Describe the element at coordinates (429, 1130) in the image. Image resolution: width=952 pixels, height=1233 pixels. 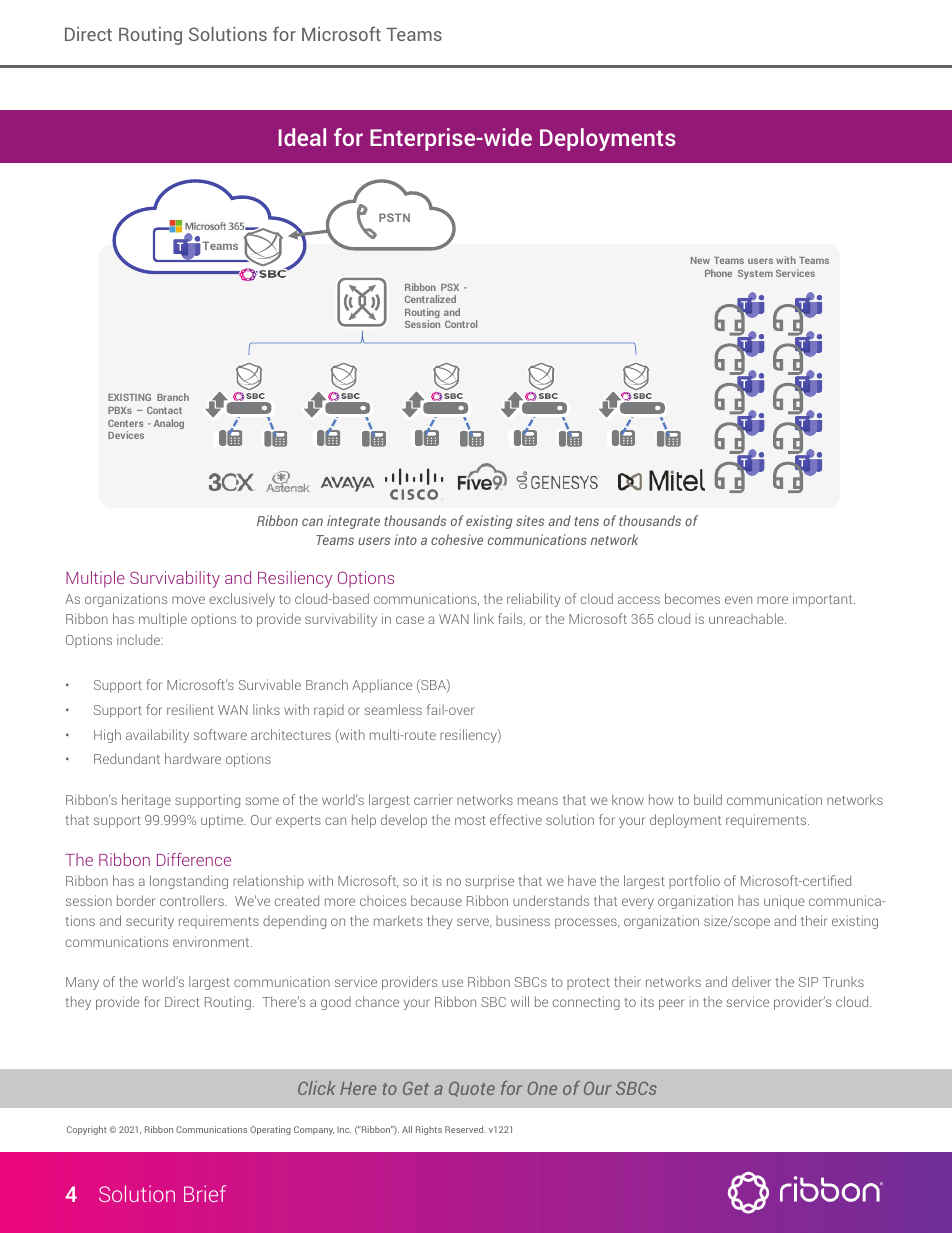
I see `Rights` at that location.
